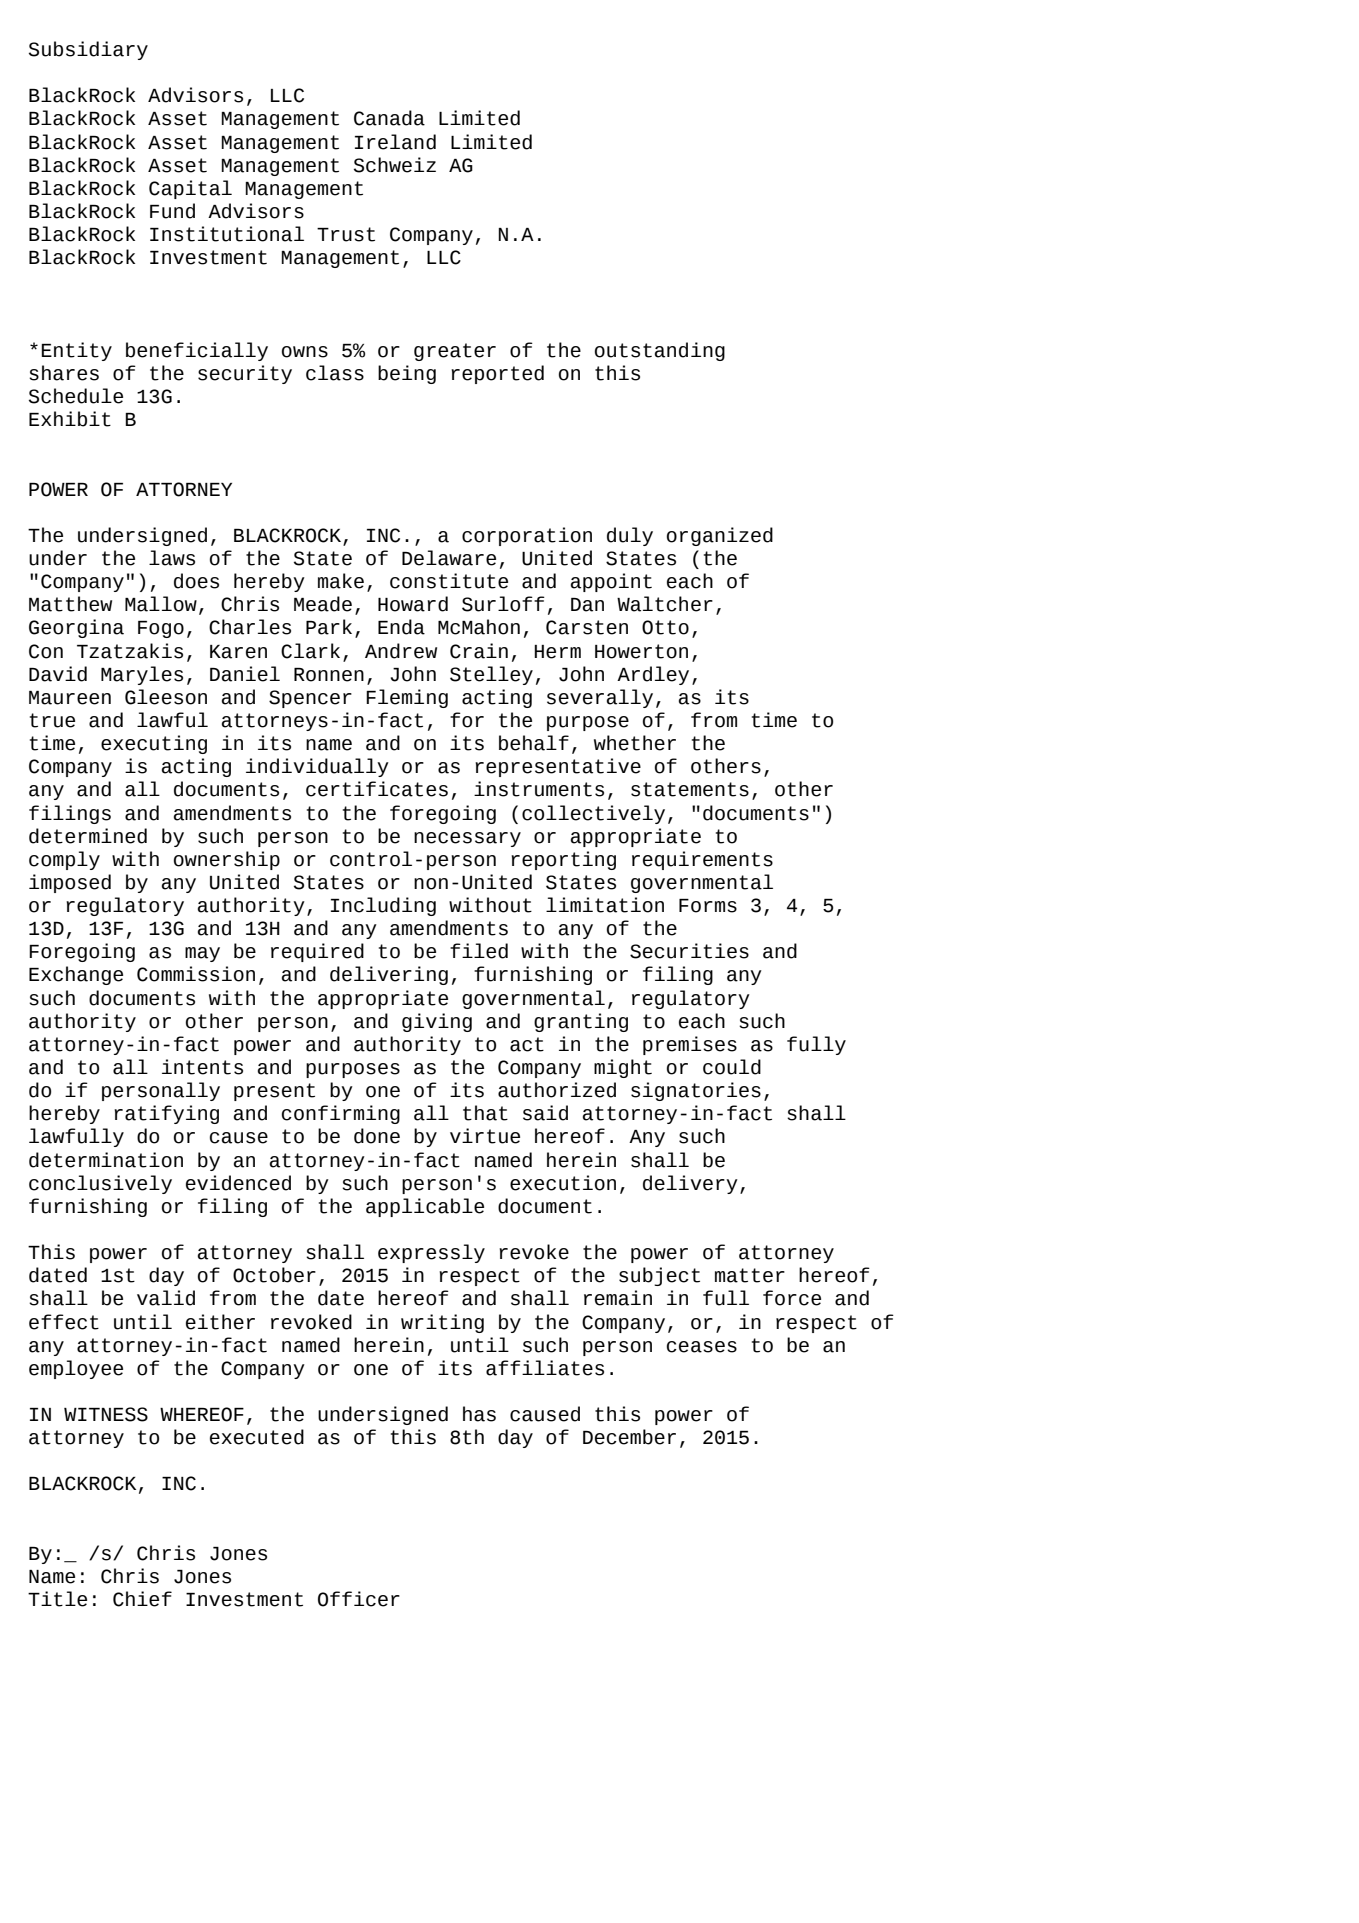 This image has width=1359, height=1923. What do you see at coordinates (660, 351) in the image?
I see `outstanding` at bounding box center [660, 351].
